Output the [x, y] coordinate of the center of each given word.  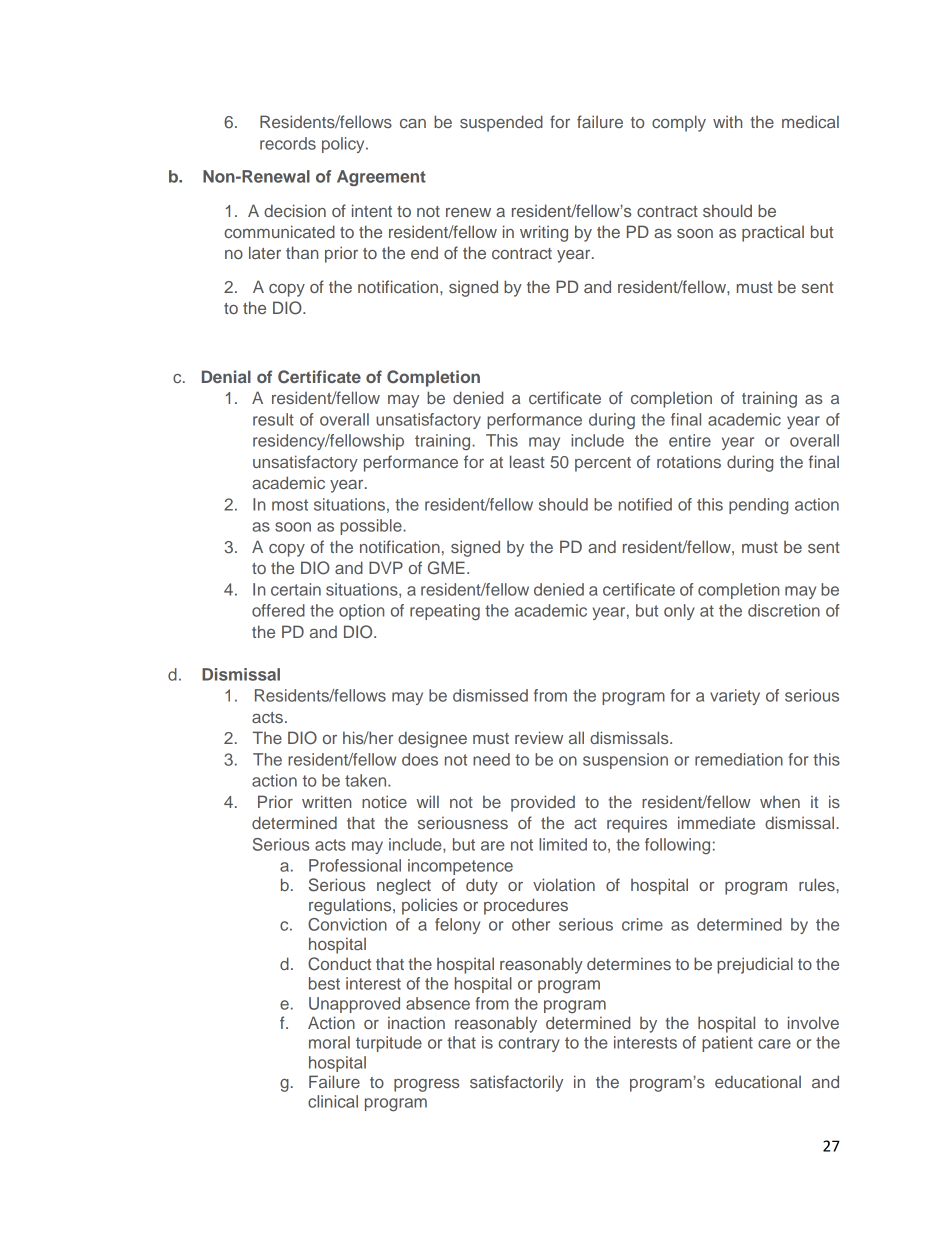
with [727, 121]
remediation [739, 759]
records [288, 143]
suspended [501, 123]
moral [329, 1042]
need [491, 759]
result [273, 419]
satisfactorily [516, 1083]
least [527, 461]
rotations [689, 461]
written [326, 801]
